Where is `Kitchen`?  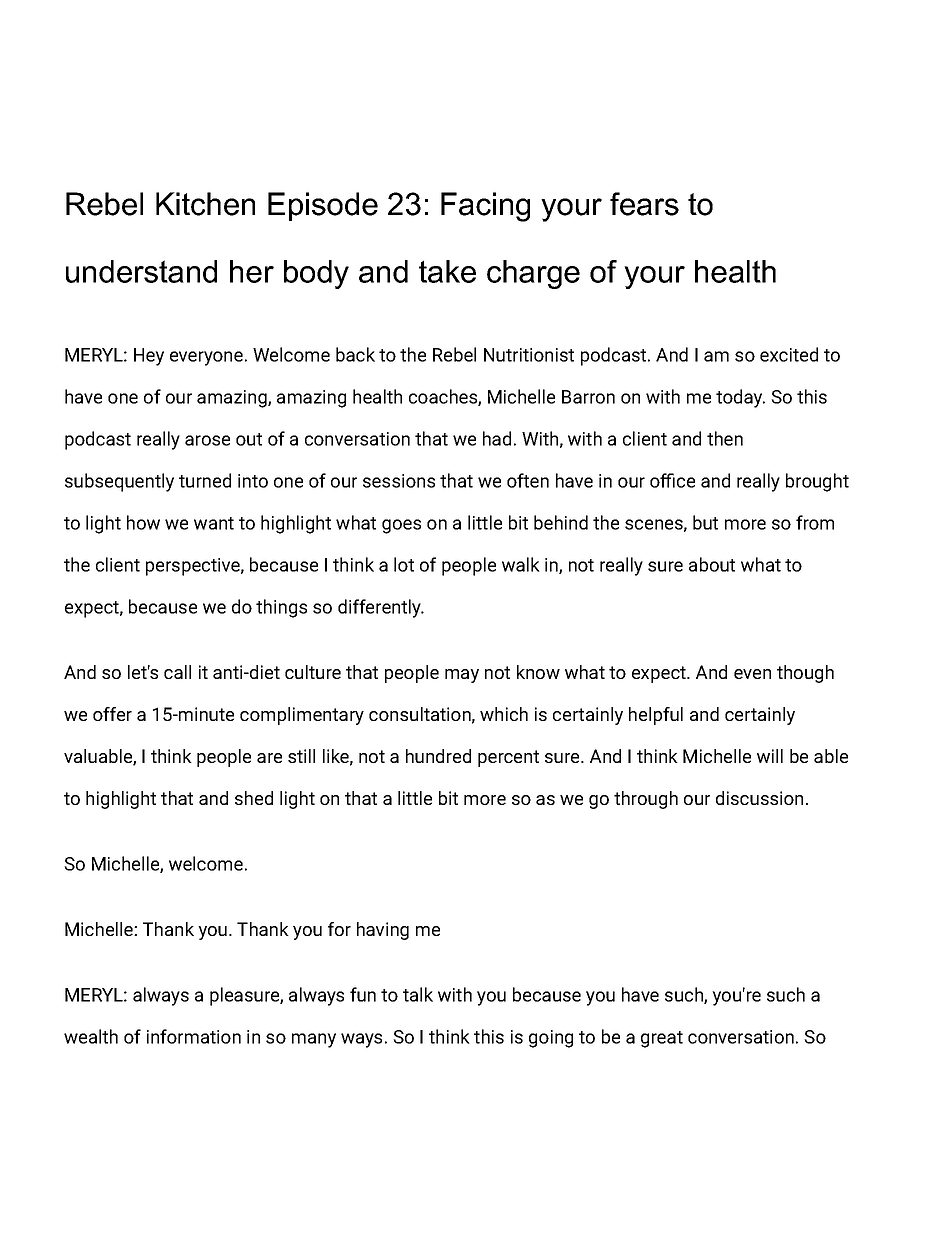
Kitchen is located at coordinates (205, 204).
